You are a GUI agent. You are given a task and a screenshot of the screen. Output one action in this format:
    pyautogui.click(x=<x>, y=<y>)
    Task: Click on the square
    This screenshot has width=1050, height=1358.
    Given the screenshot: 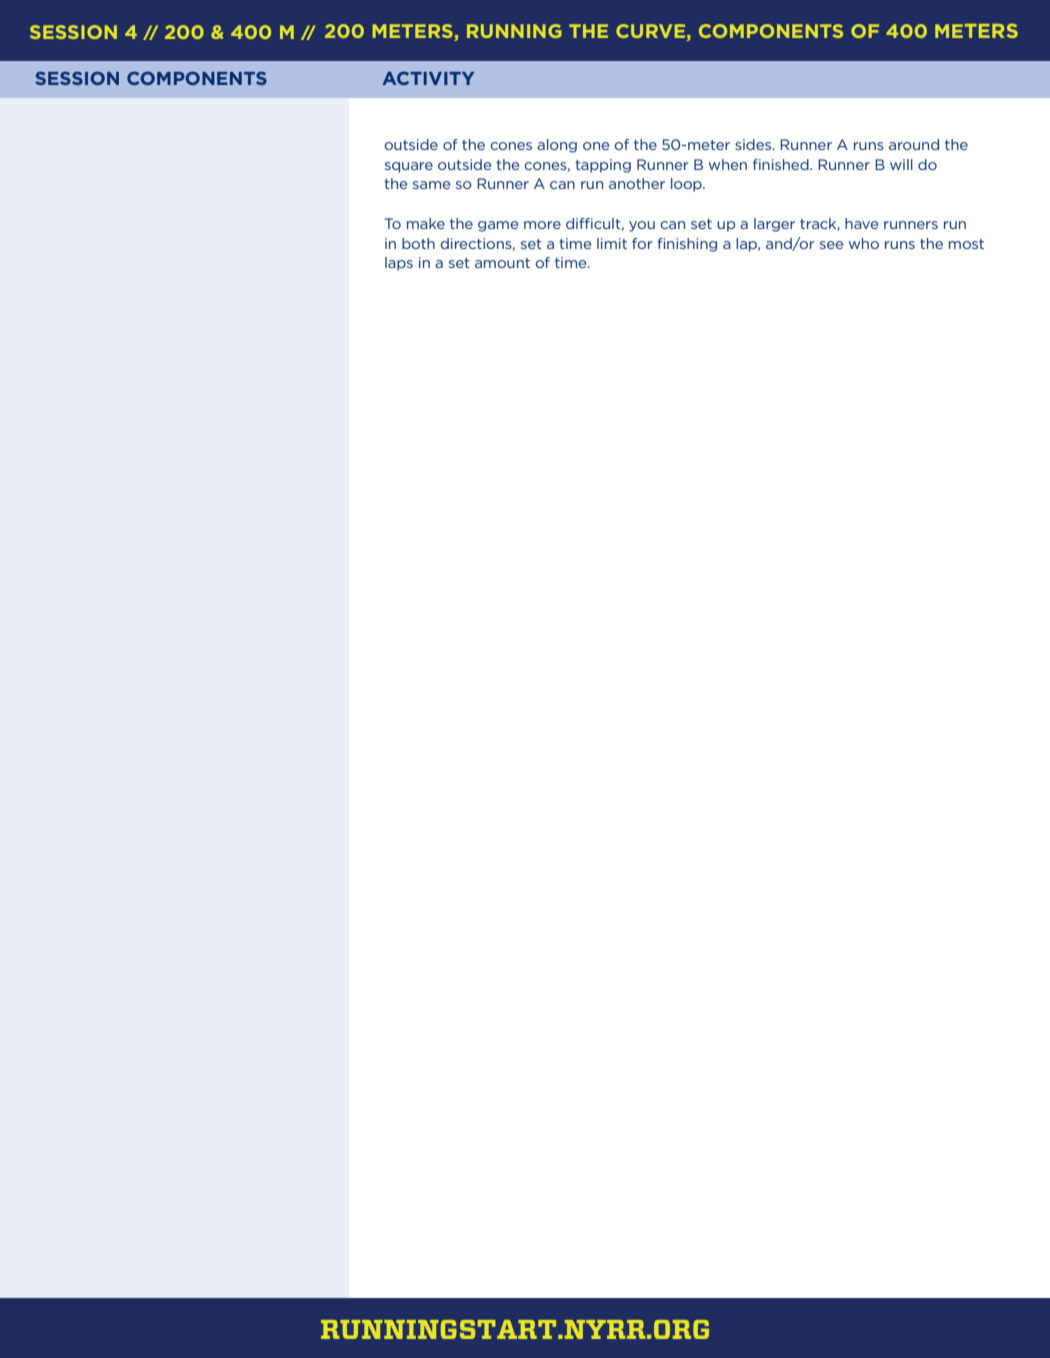 What is the action you would take?
    pyautogui.click(x=409, y=167)
